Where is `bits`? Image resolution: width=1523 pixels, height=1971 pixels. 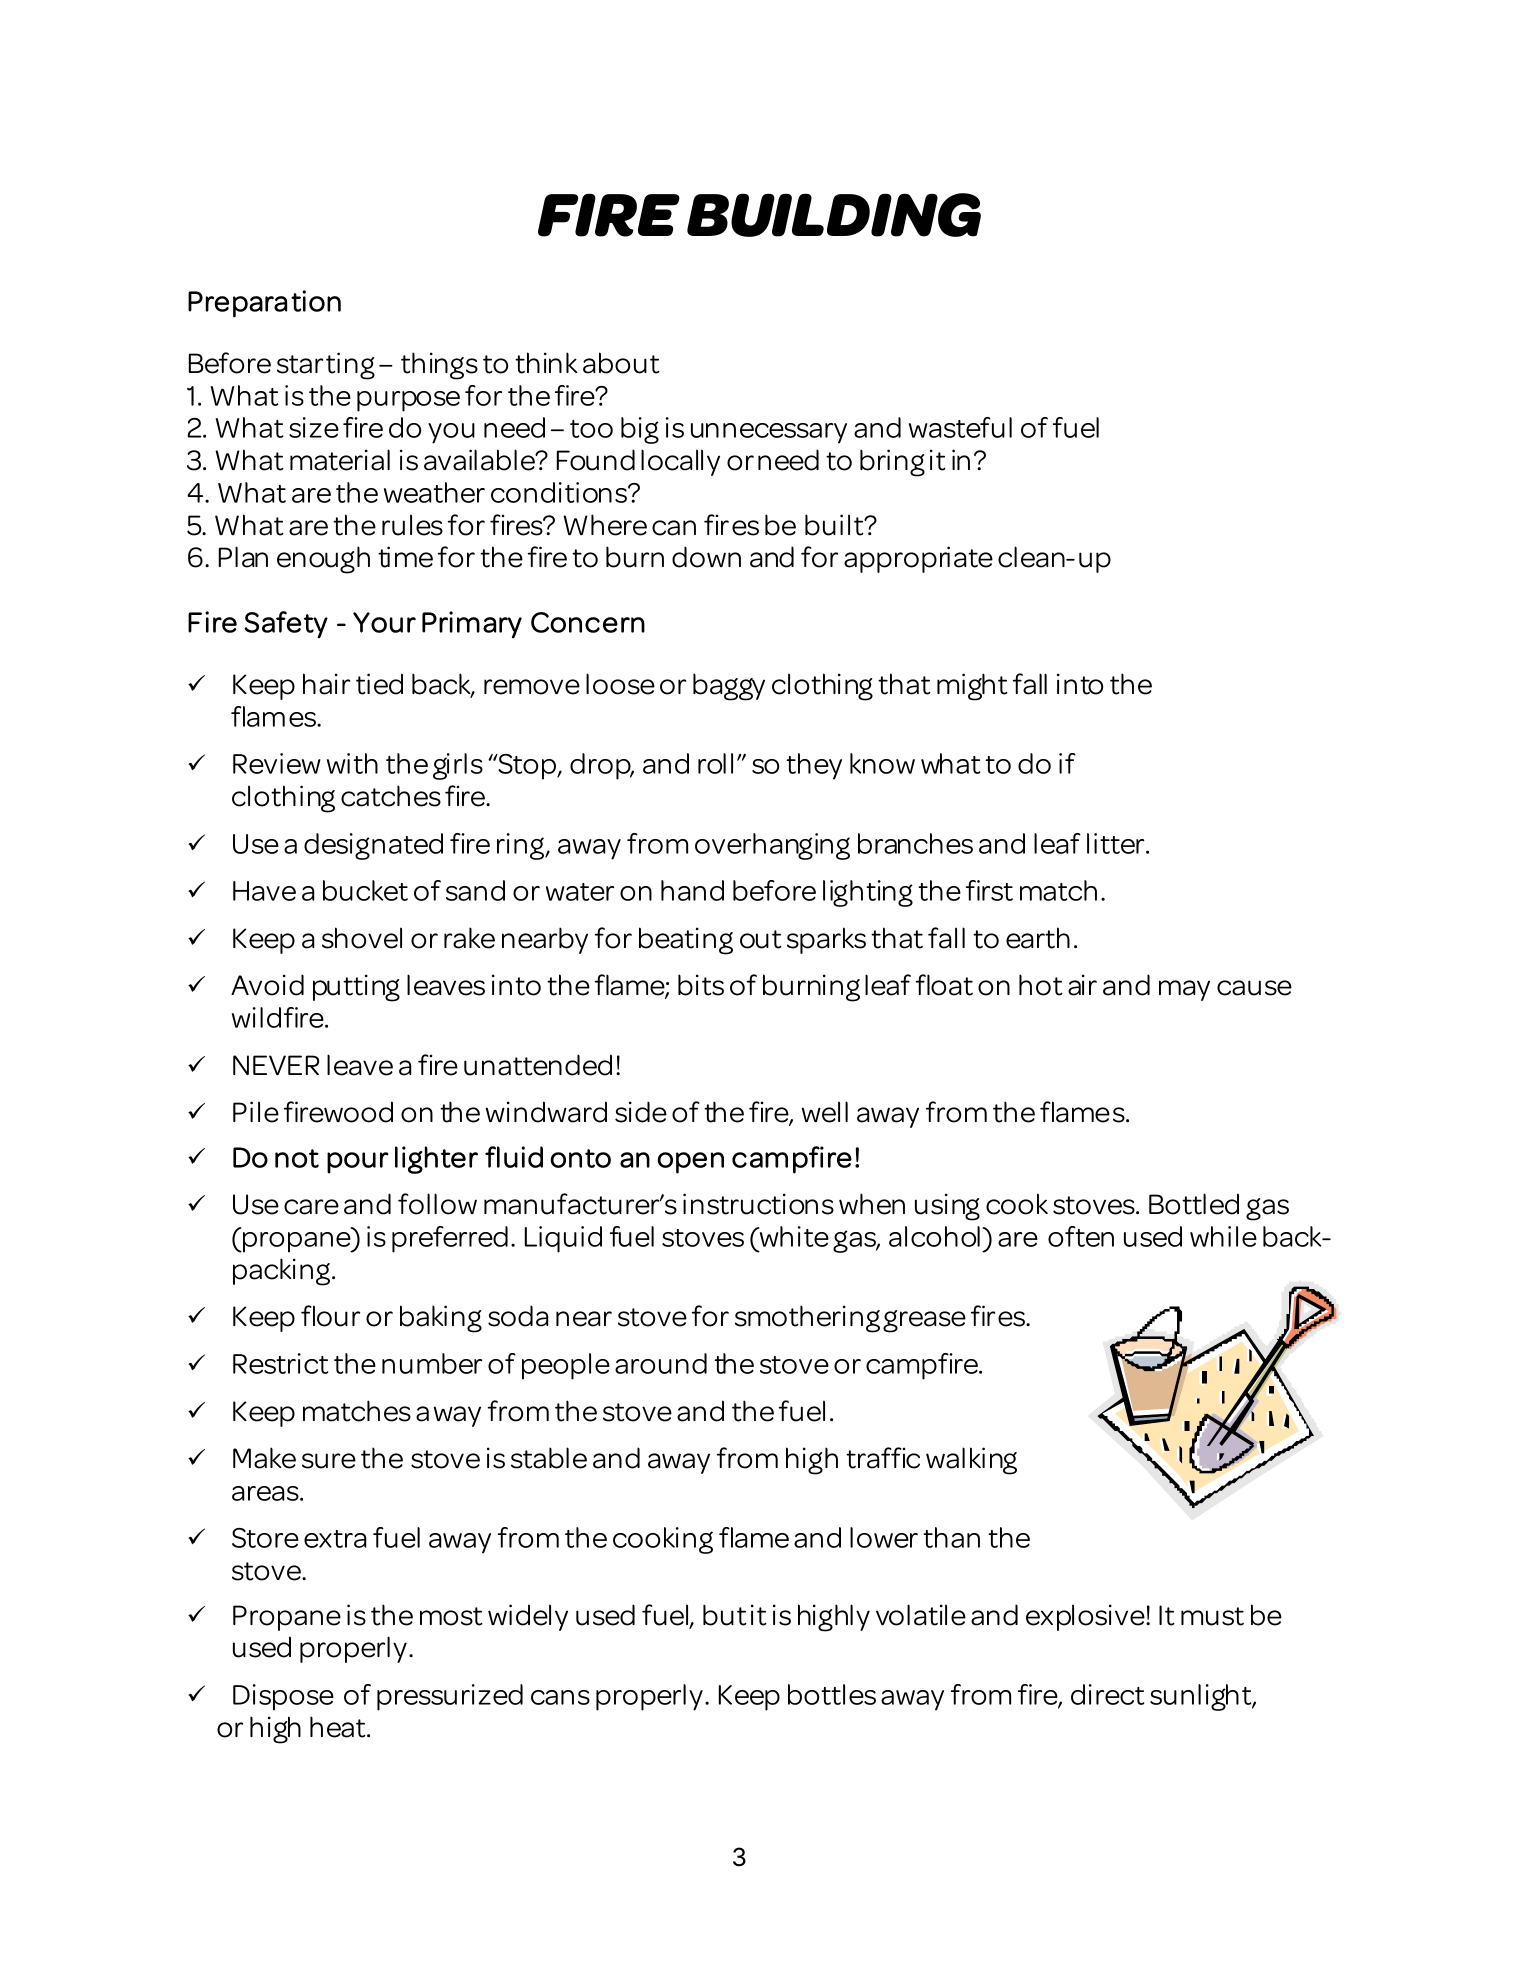 bits is located at coordinates (701, 985).
